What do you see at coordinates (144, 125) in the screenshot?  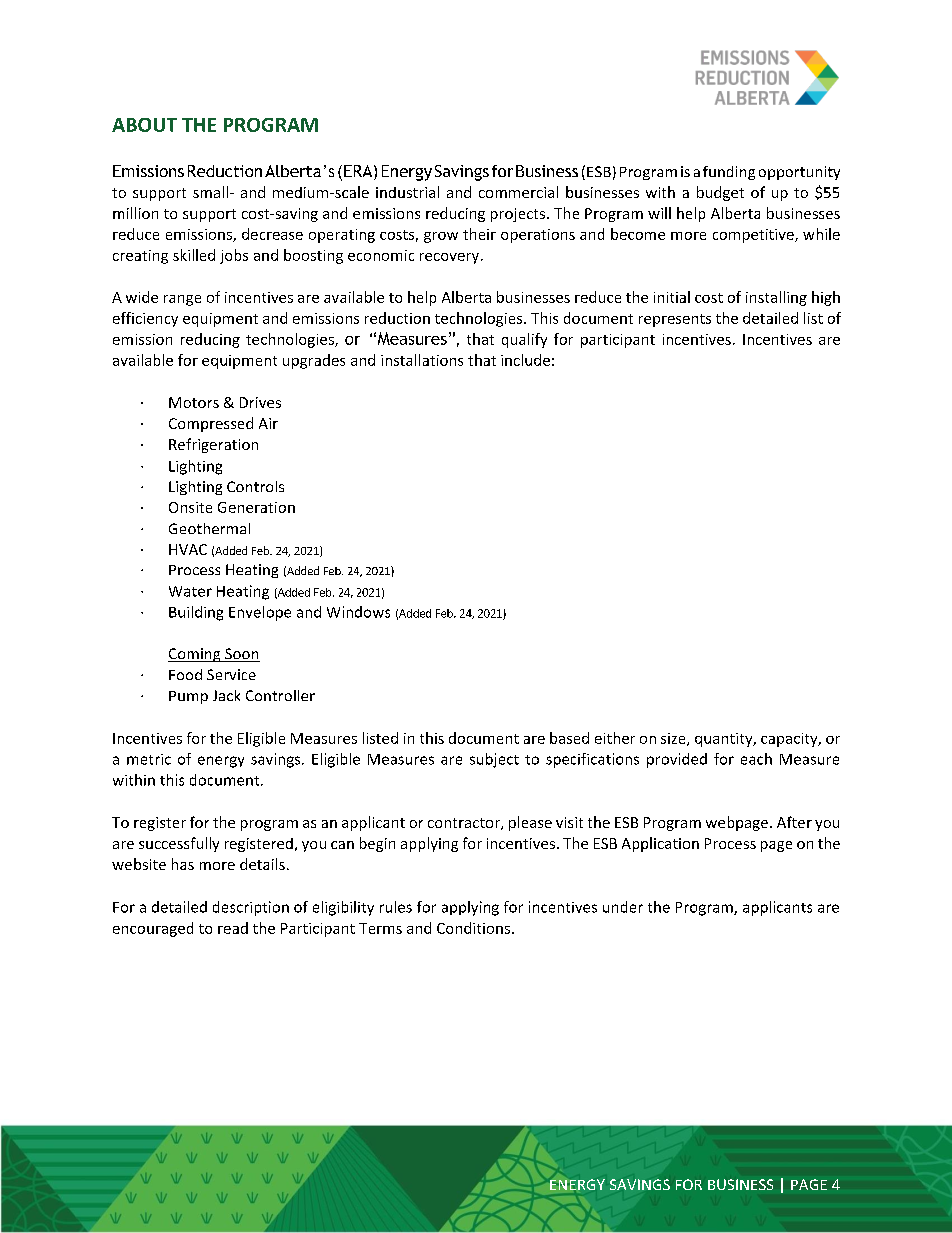 I see `ABOUT` at bounding box center [144, 125].
